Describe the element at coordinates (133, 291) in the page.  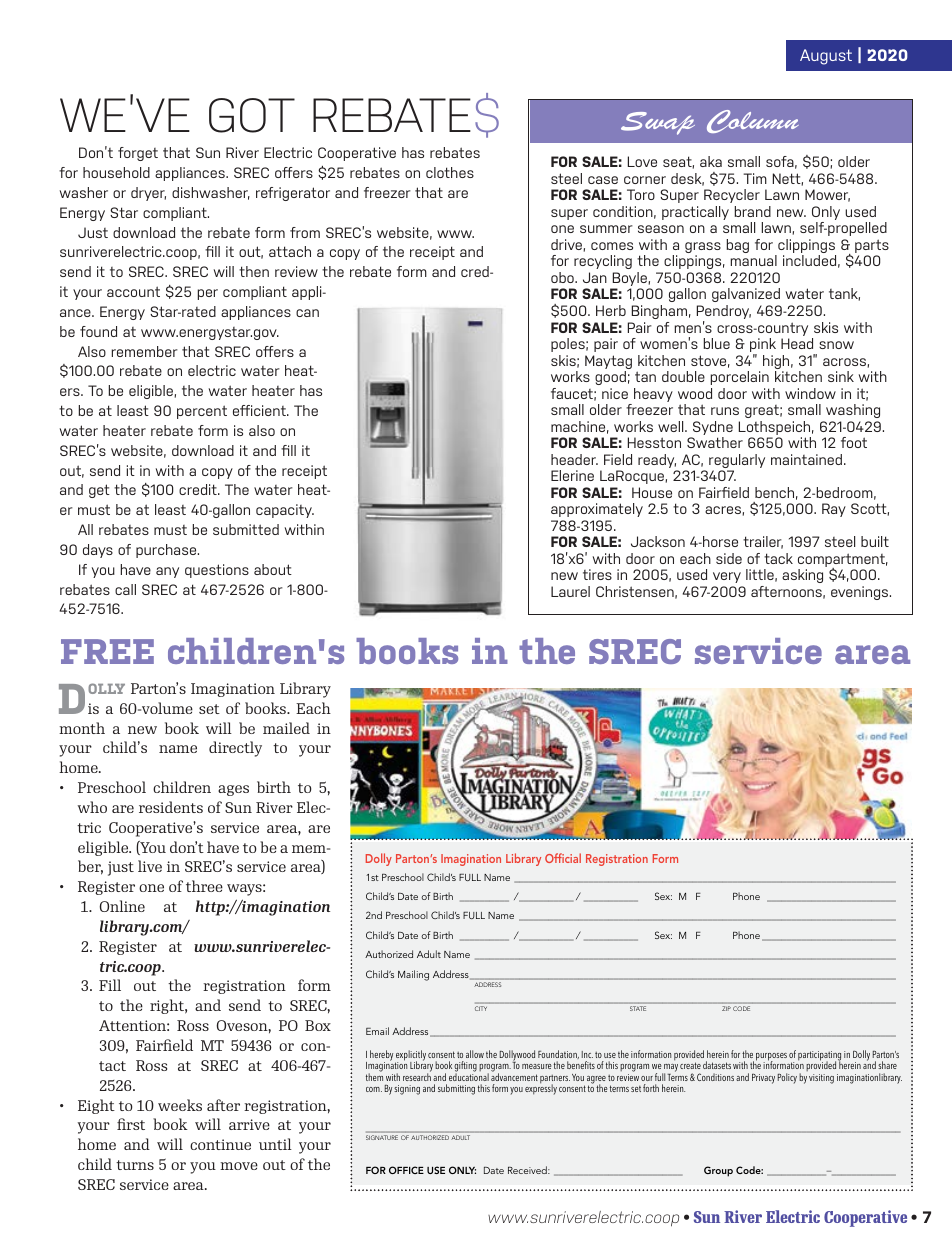
I see `account` at that location.
